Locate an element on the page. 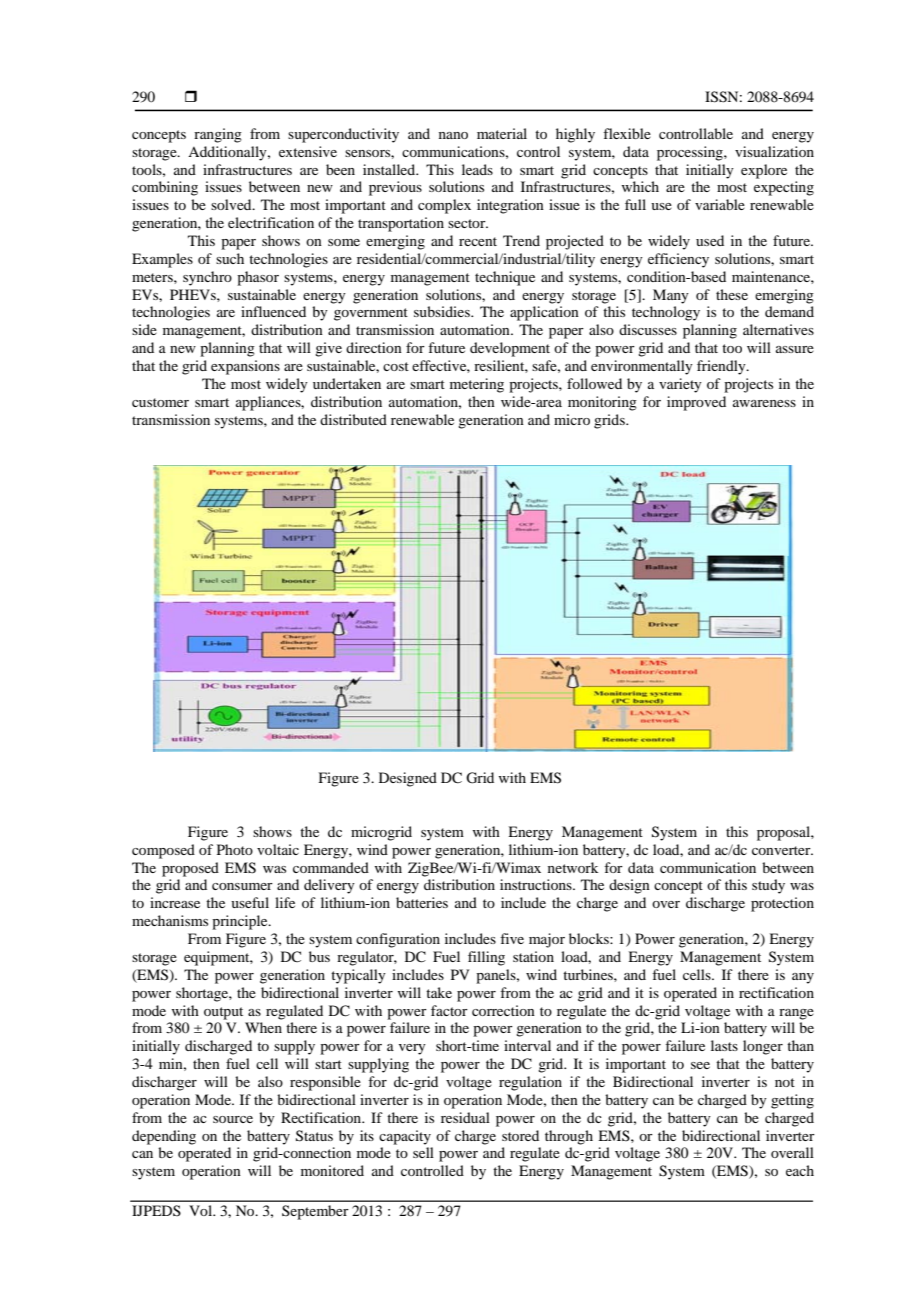 The image size is (924, 1308). leads is located at coordinates (477, 169).
